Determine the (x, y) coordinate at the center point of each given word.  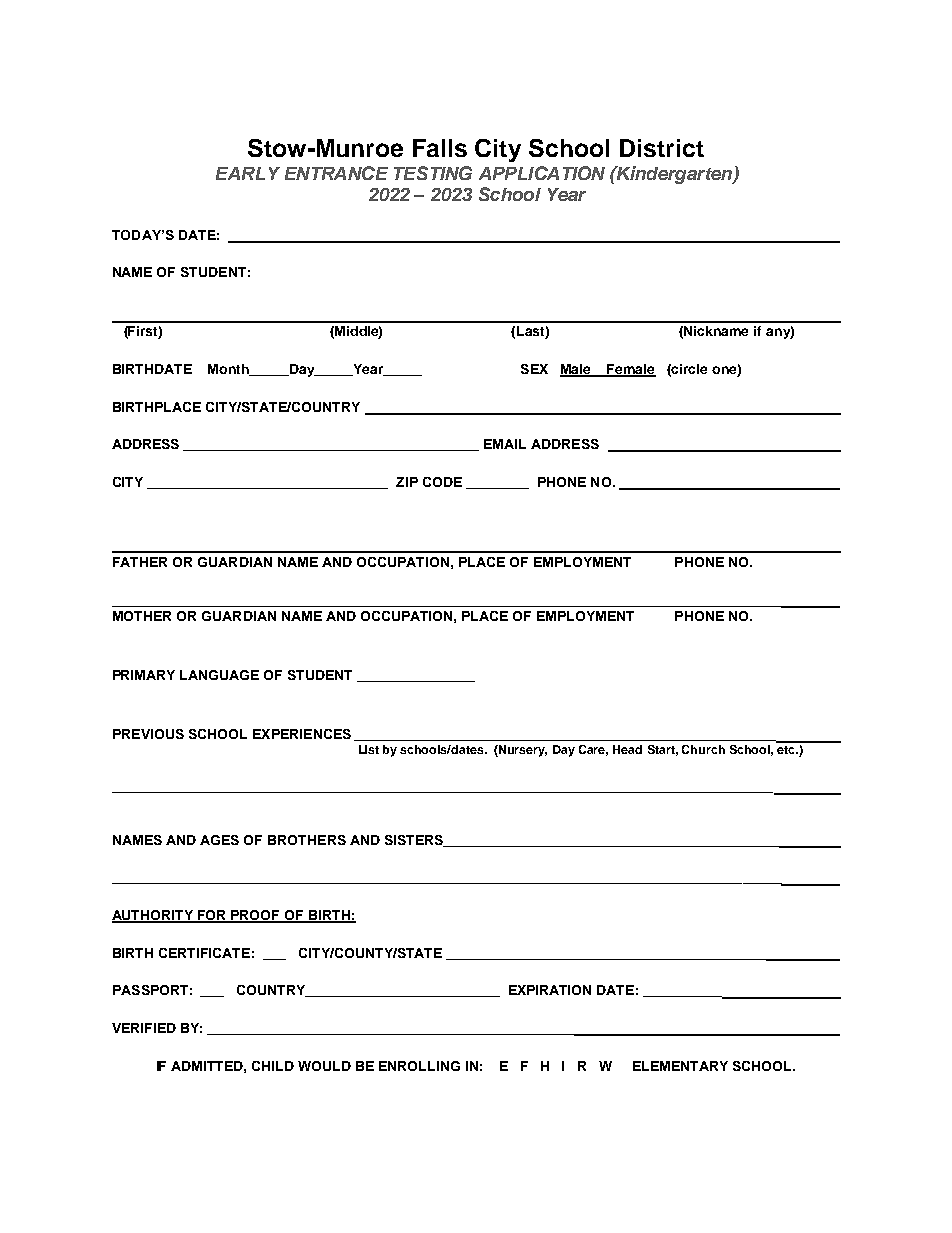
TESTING (433, 173)
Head (627, 749)
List (369, 749)
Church (703, 749)
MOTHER (142, 616)
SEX (534, 369)
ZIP (407, 482)
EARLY (248, 173)
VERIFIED (144, 1028)
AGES (219, 840)
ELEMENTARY (680, 1066)
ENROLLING (419, 1066)
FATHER (140, 562)
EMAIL (505, 444)
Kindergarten (674, 175)
